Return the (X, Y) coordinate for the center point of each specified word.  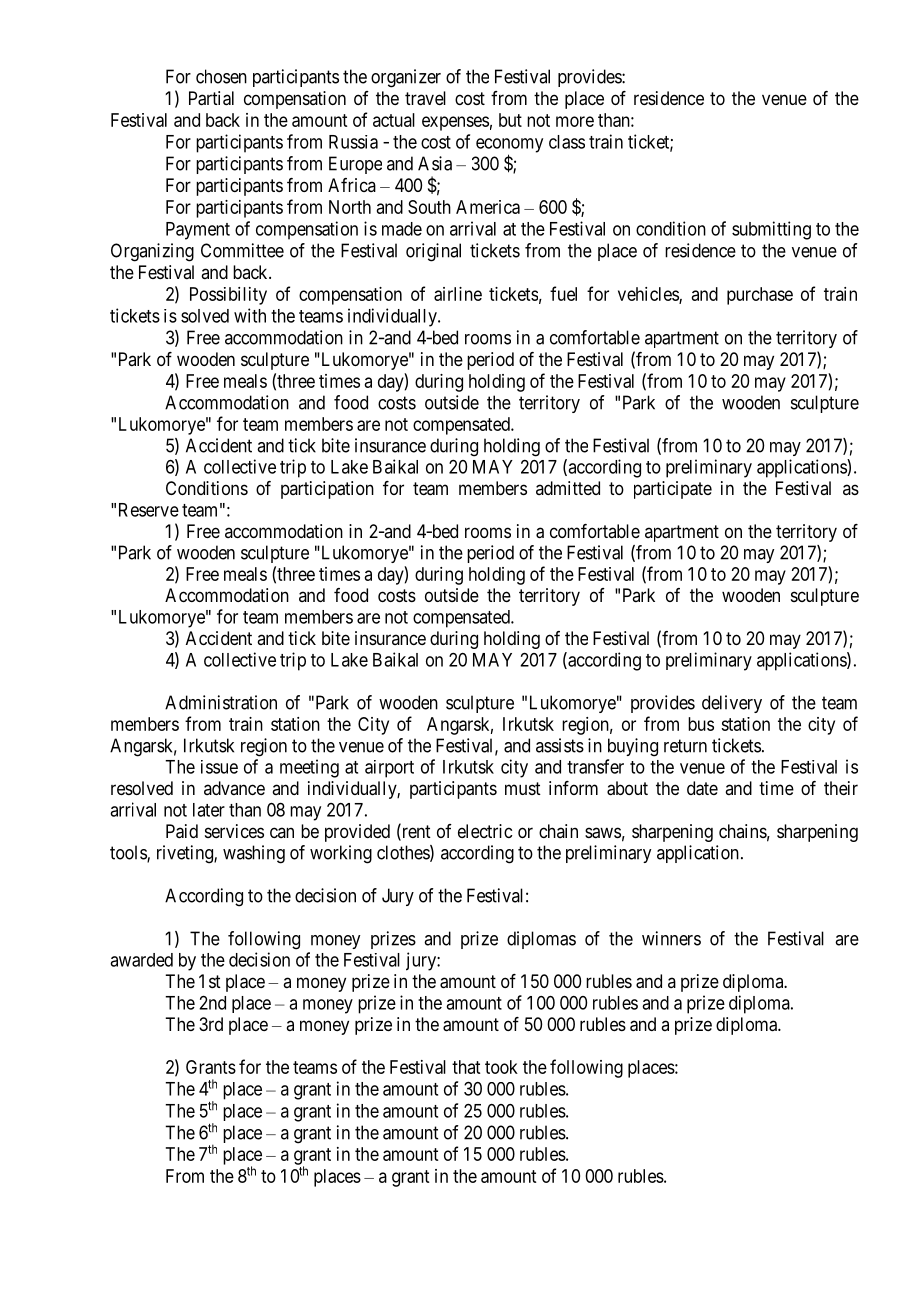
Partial (211, 98)
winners (671, 938)
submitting (771, 230)
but (510, 120)
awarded (141, 960)
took (501, 1067)
